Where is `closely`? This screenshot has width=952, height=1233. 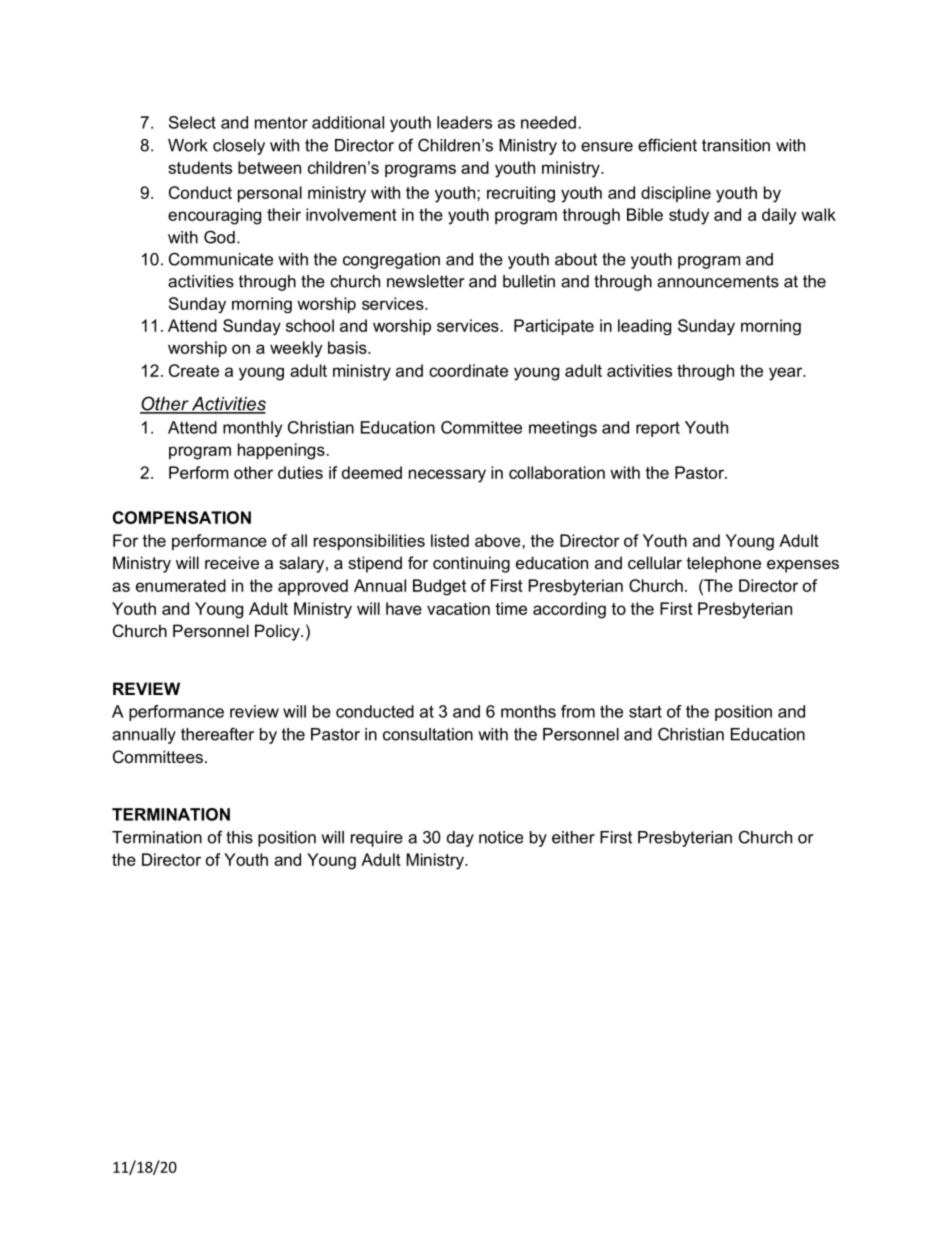
closely is located at coordinates (239, 147).
